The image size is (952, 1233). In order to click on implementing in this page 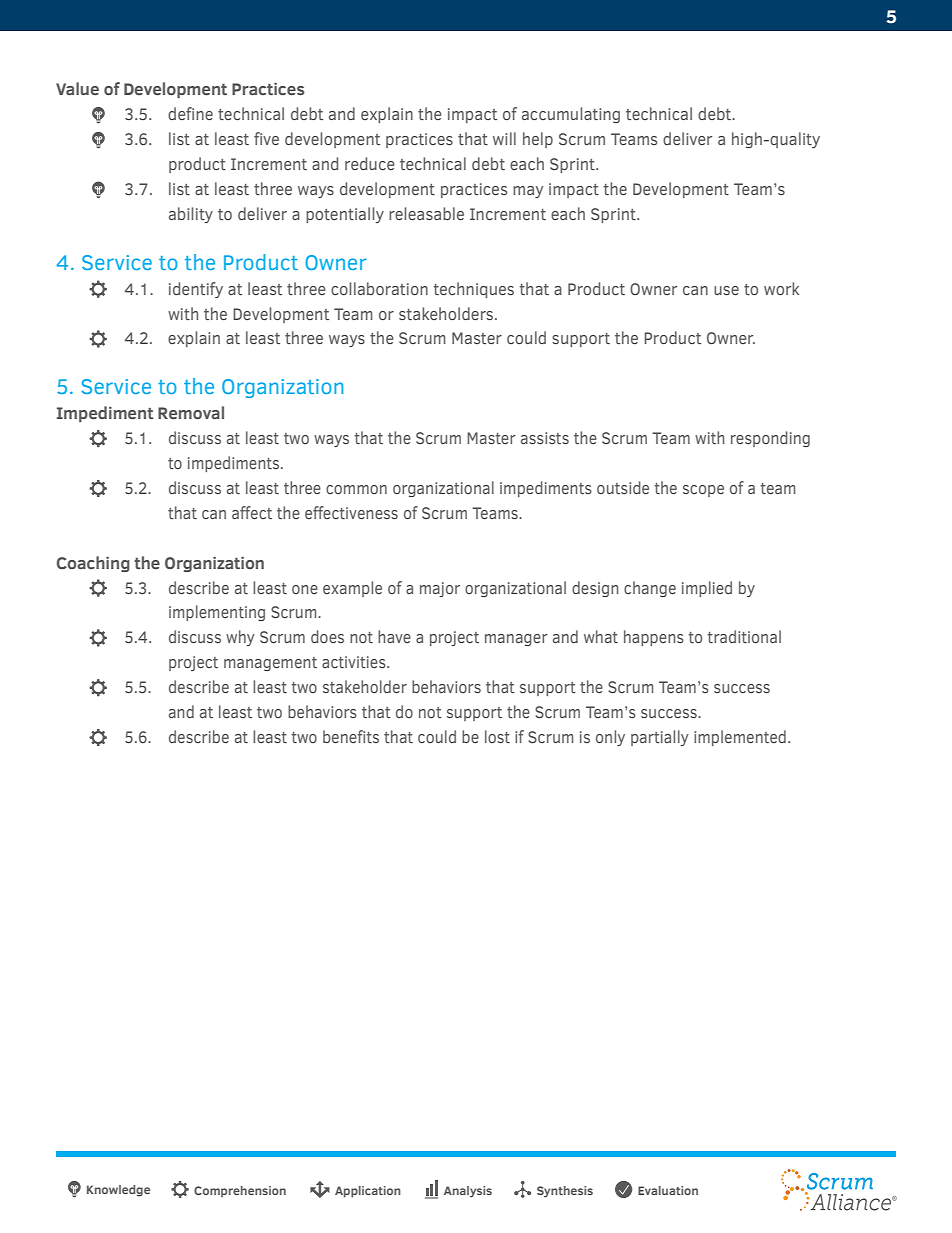, I will do `click(217, 613)`.
